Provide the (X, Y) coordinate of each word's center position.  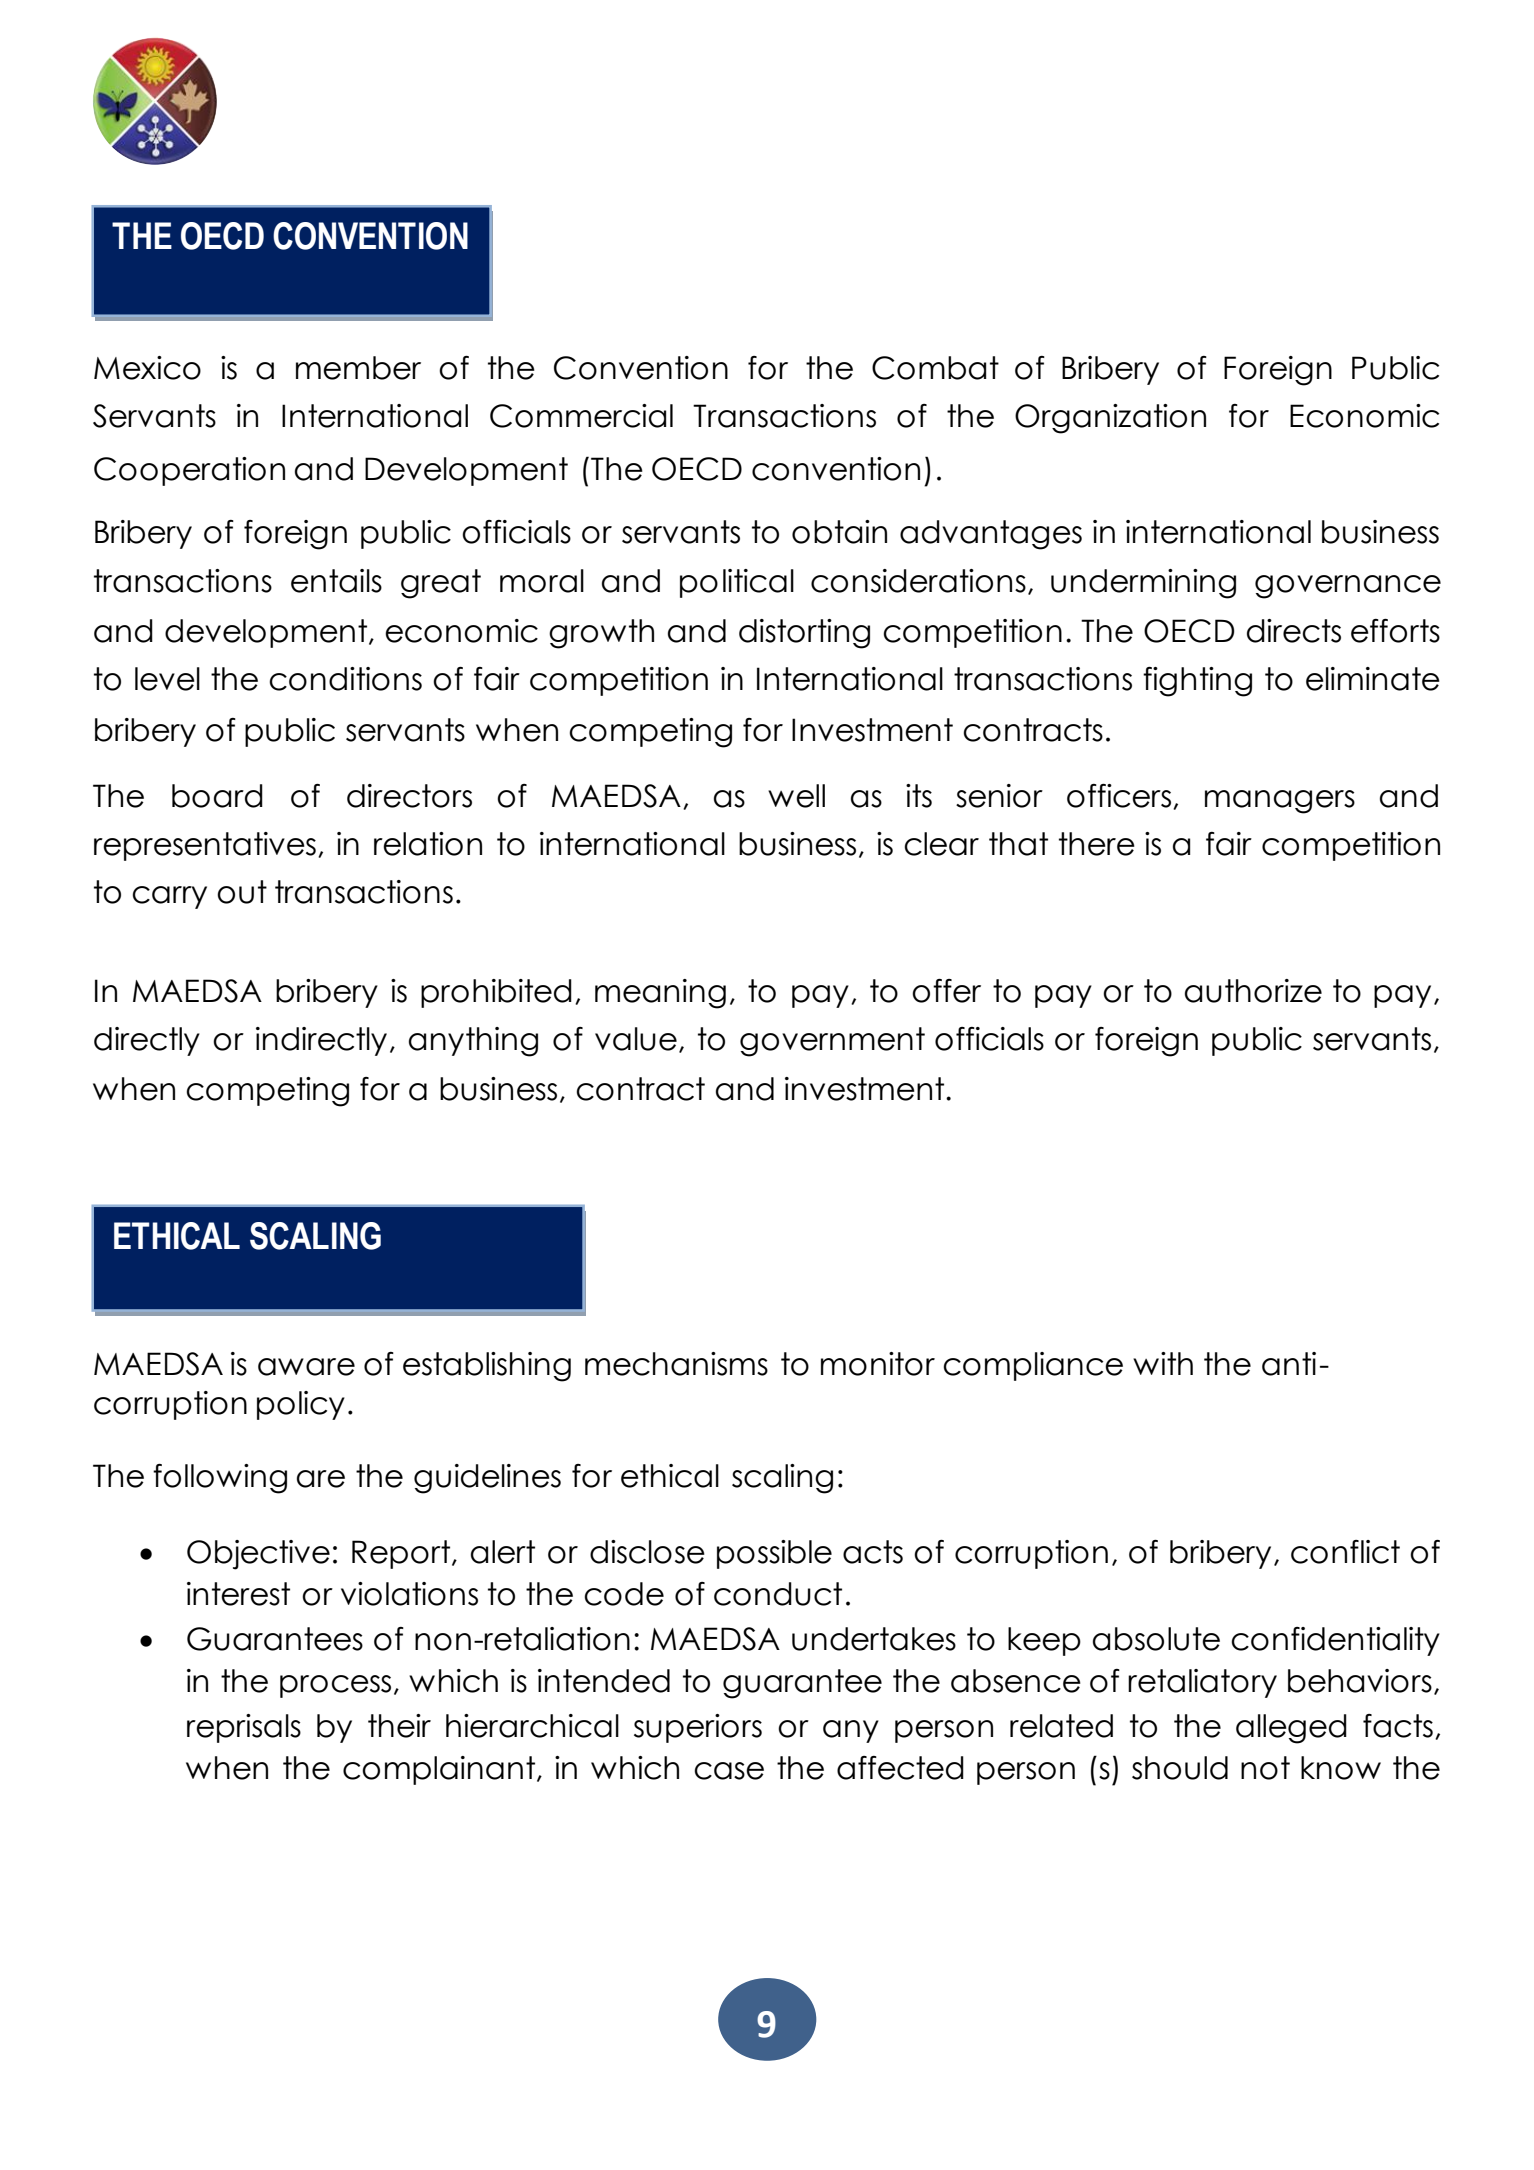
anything (473, 1042)
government (832, 1042)
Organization (1110, 419)
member (358, 368)
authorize (1253, 991)
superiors (698, 1728)
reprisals (244, 1728)
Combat (935, 368)
